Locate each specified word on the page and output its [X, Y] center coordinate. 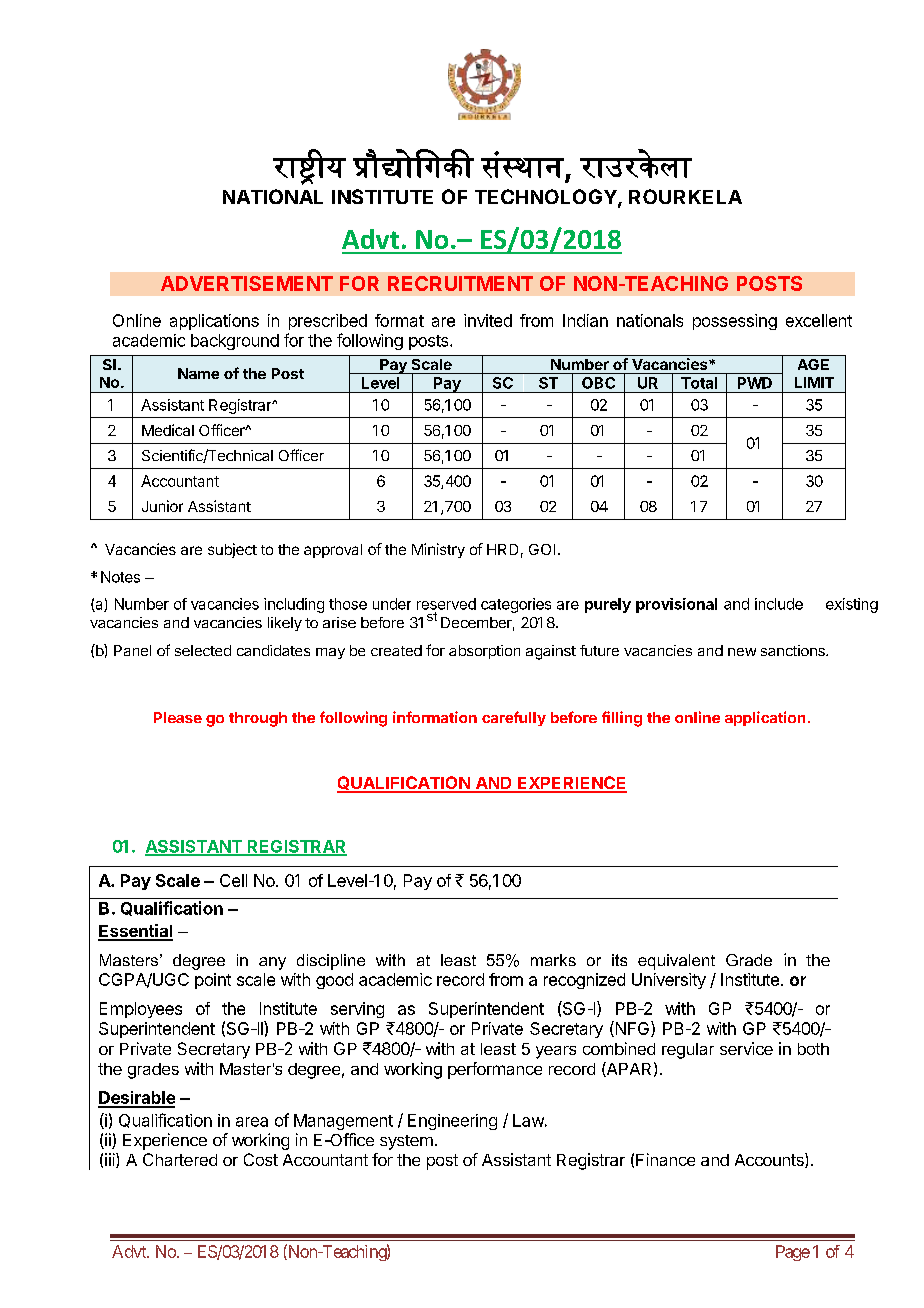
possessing [735, 322]
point [213, 981]
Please [178, 717]
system [406, 1142]
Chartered [180, 1159]
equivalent [676, 962]
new [742, 652]
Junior [162, 506]
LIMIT [814, 382]
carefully [514, 718]
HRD [502, 549]
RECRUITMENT [460, 283]
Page [793, 1253]
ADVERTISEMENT [247, 283]
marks [553, 960]
